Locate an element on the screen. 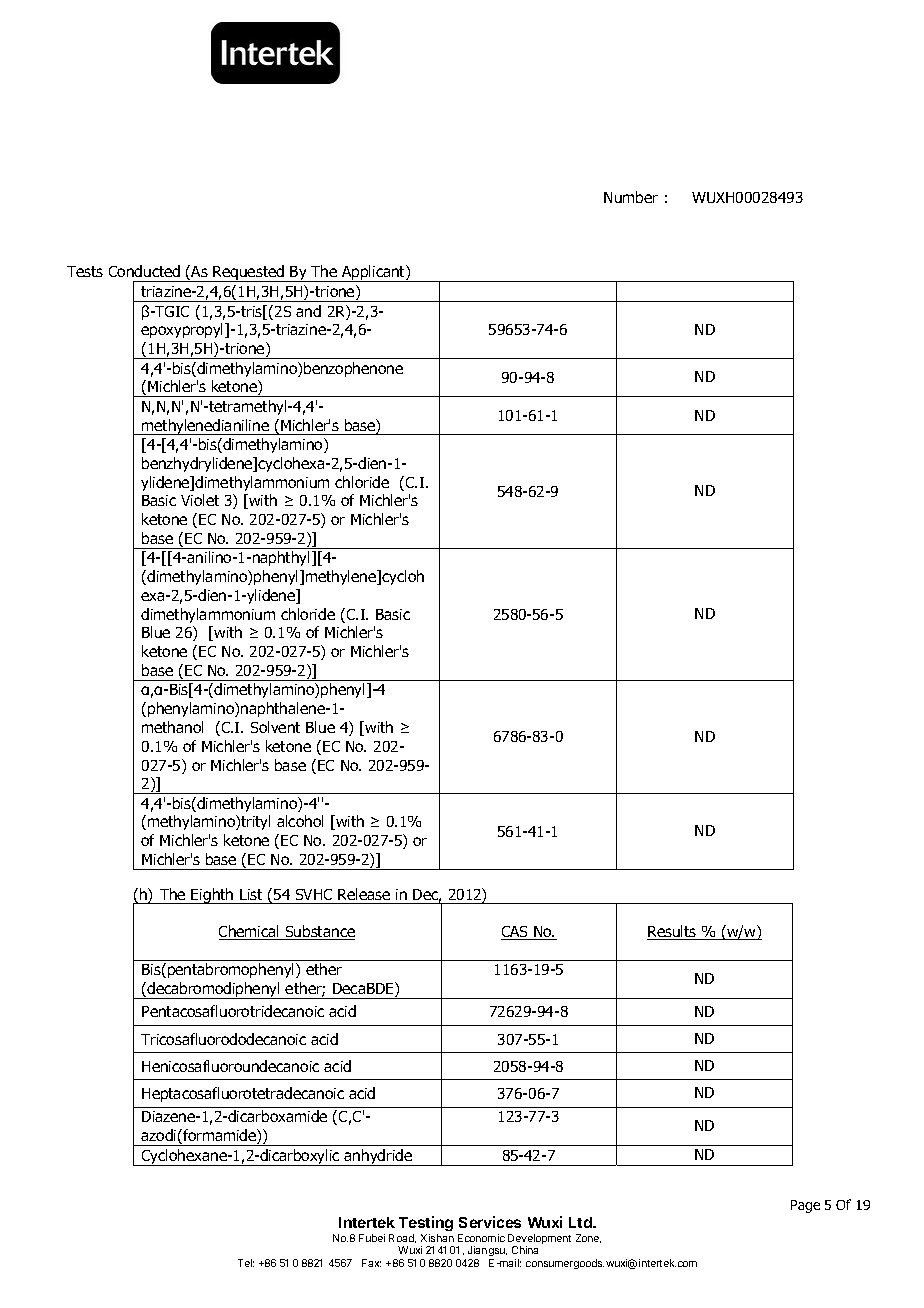 Image resolution: width=924 pixels, height=1308 pixels. Page is located at coordinates (805, 1206).
